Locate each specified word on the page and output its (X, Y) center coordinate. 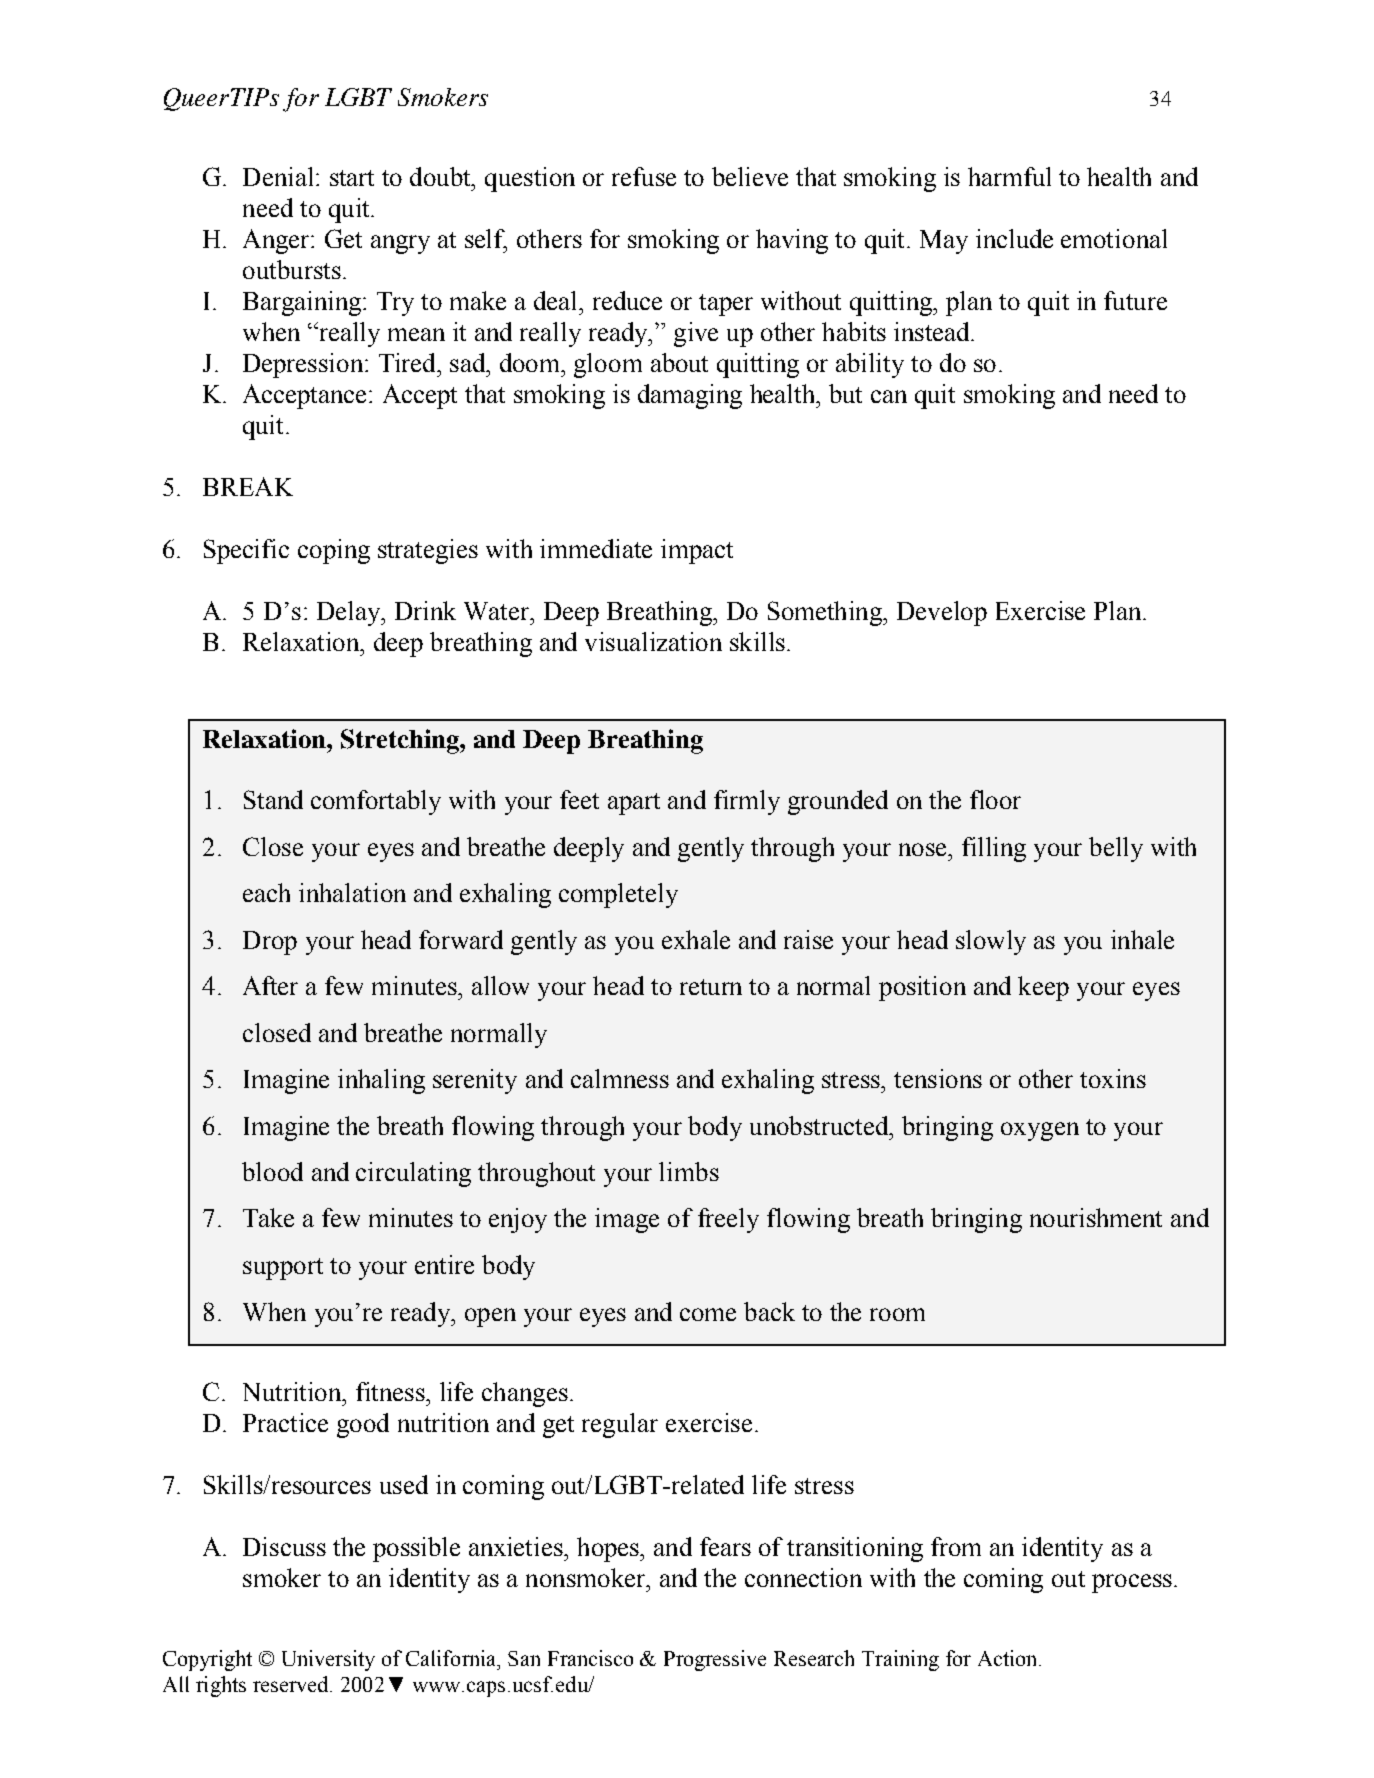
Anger (277, 241)
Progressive (715, 1660)
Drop (270, 943)
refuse (644, 176)
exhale (696, 939)
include (1014, 238)
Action (1009, 1658)
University (328, 1660)
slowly (991, 942)
